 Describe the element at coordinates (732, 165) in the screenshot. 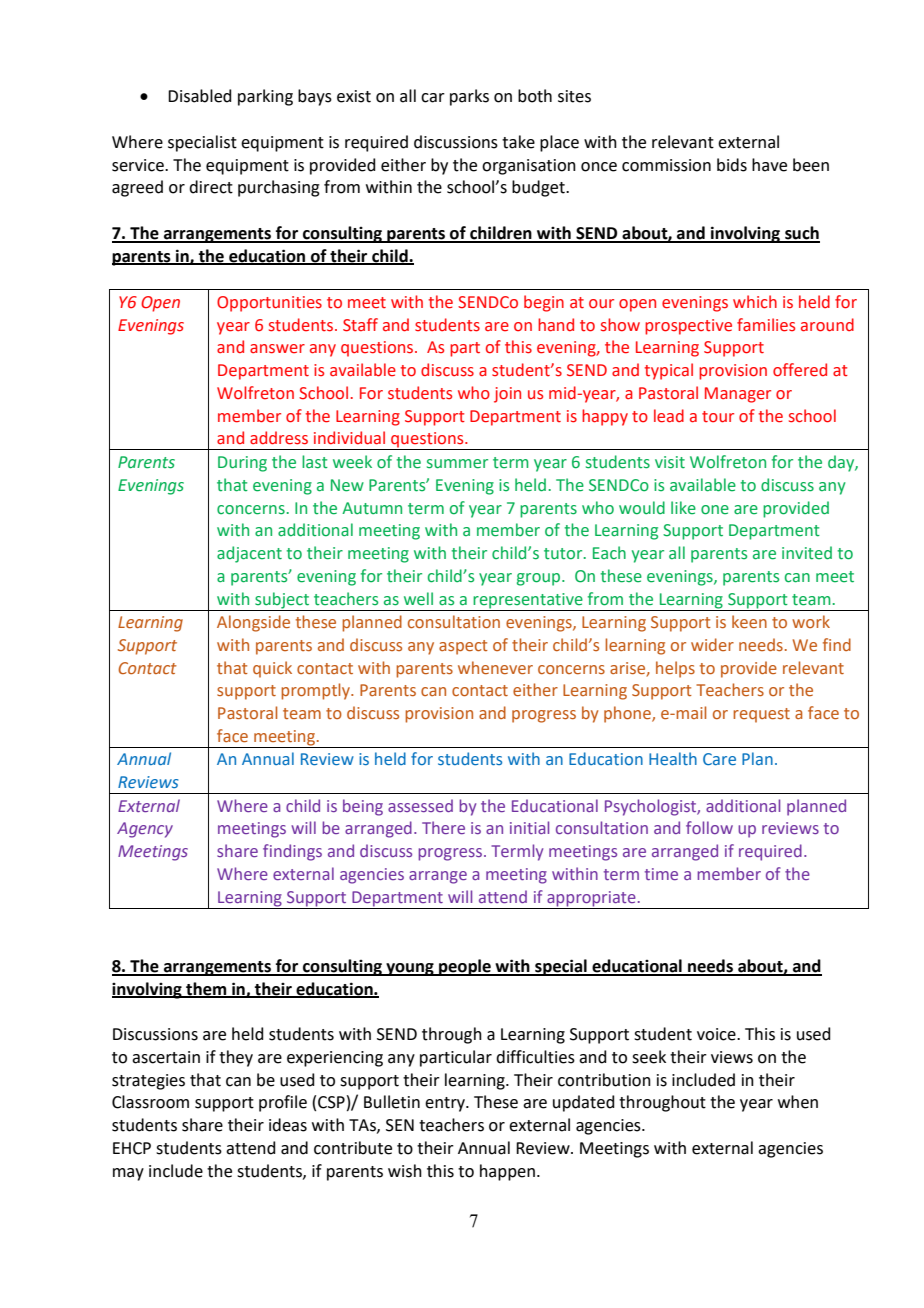

I see `bids` at that location.
